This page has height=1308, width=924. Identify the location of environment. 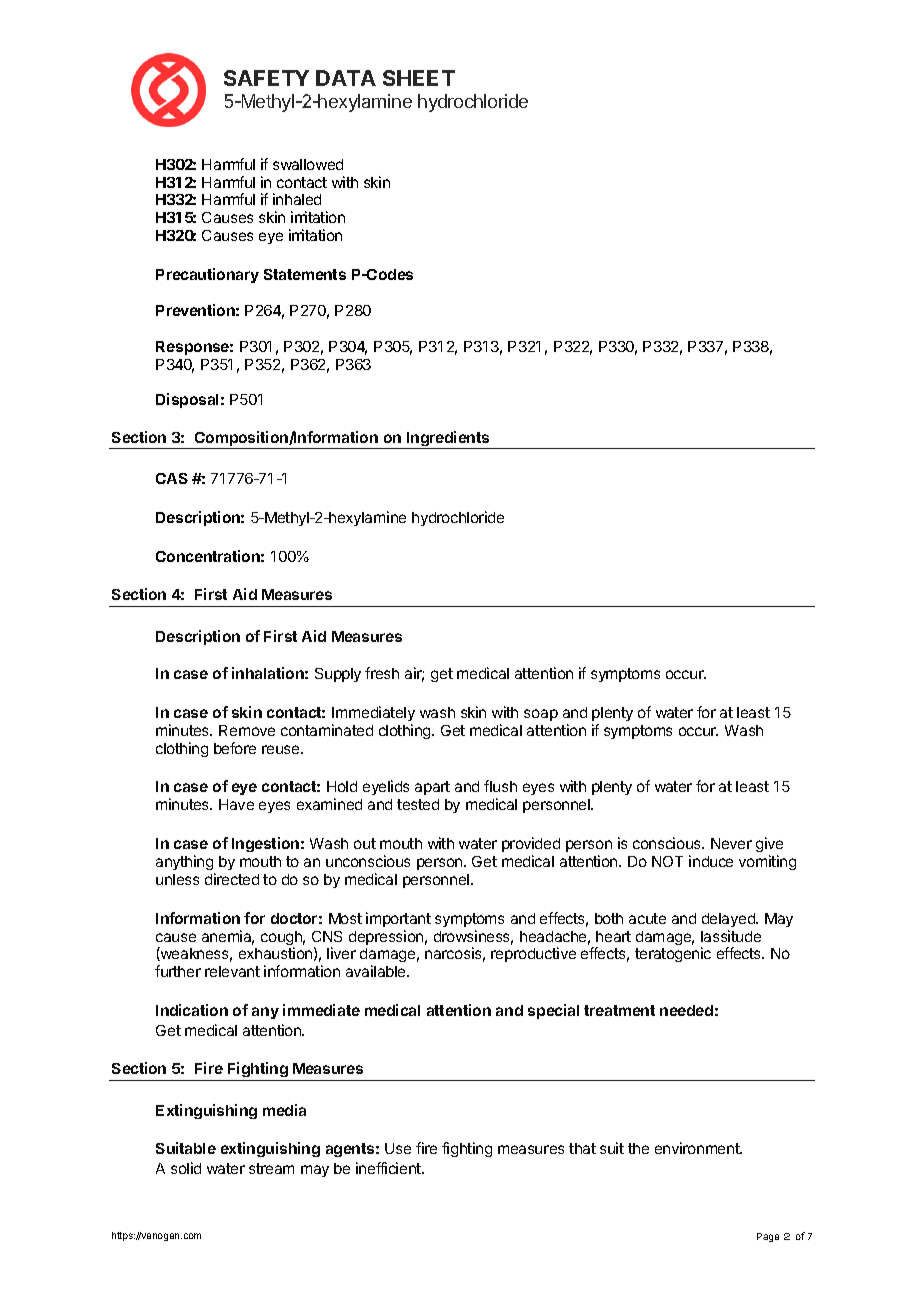
(698, 1148).
